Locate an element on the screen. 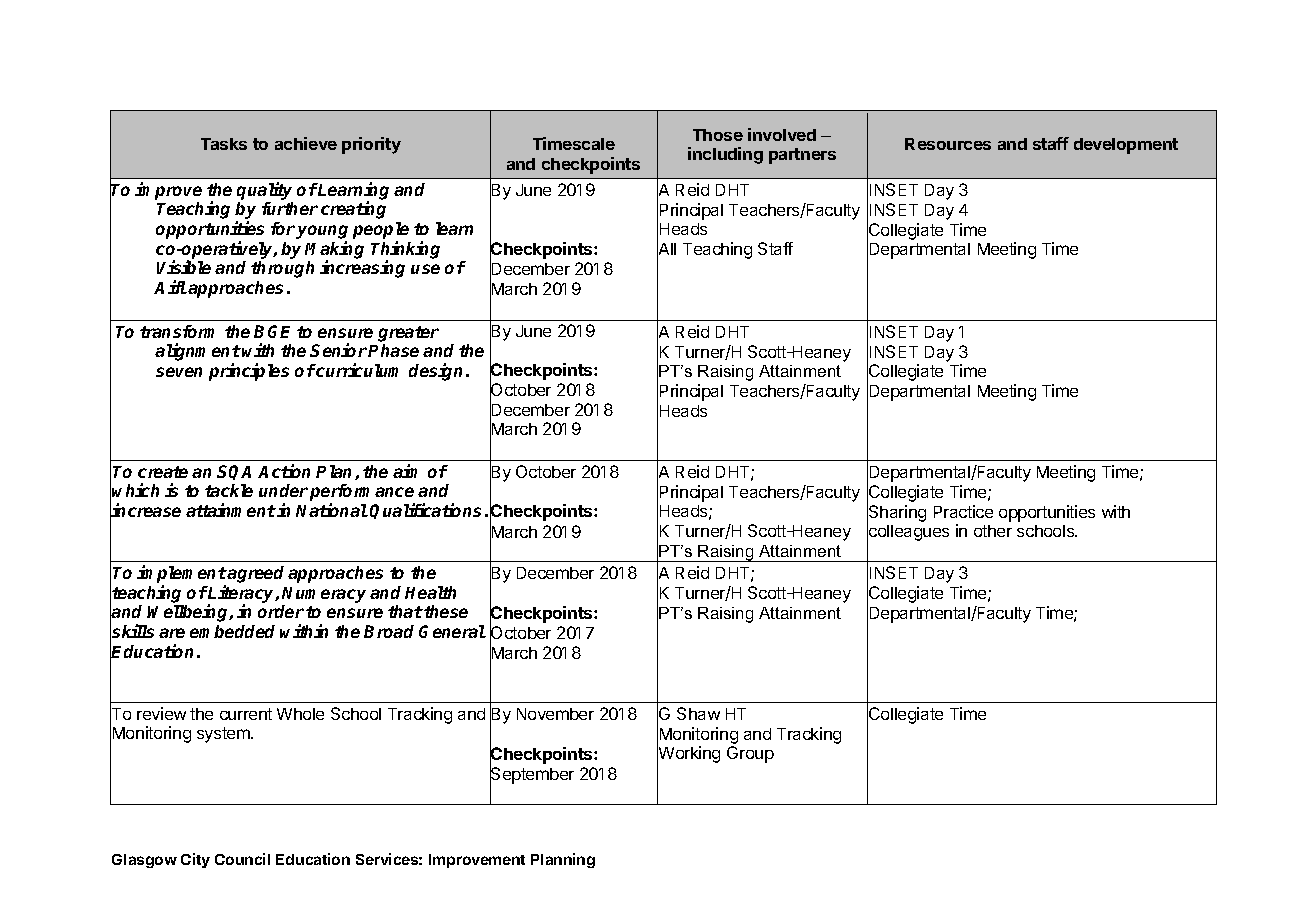 The height and width of the screenshot is (924, 1308). other is located at coordinates (993, 531).
